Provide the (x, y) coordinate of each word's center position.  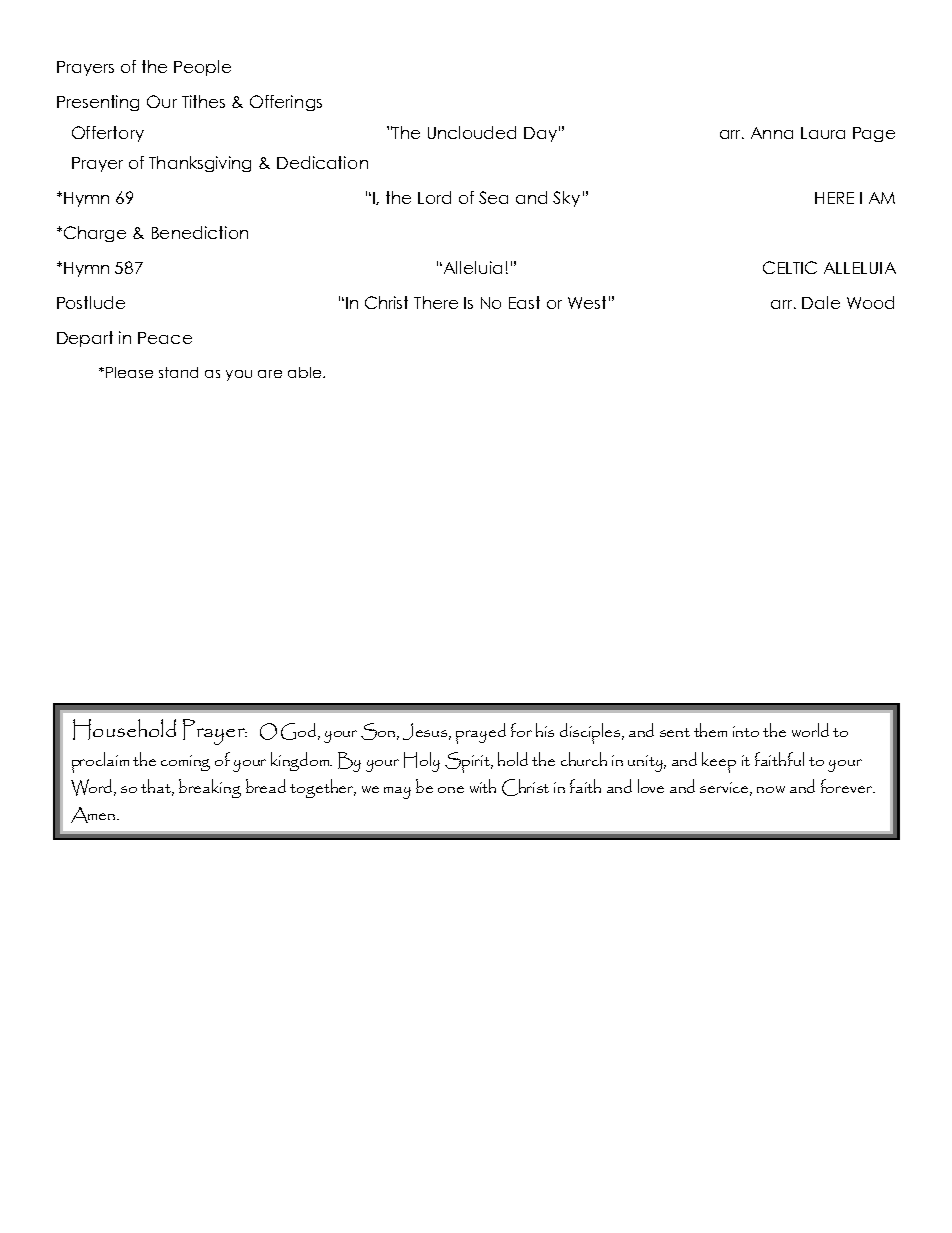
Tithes (203, 101)
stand (178, 372)
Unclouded (472, 132)
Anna (772, 133)
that (157, 787)
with (483, 786)
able (306, 372)
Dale (821, 302)
